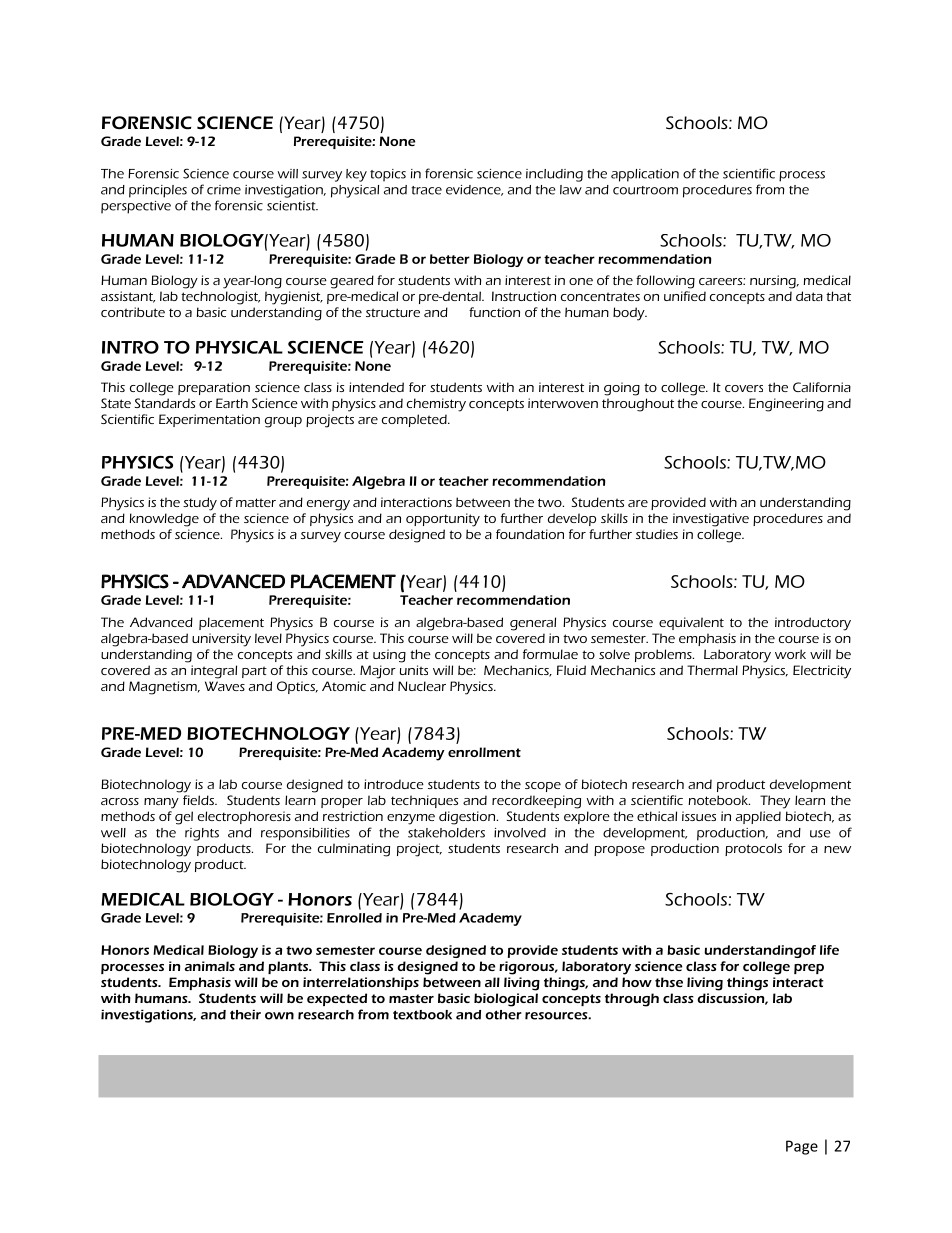 Image resolution: width=952 pixels, height=1233 pixels. I want to click on units, so click(414, 670).
